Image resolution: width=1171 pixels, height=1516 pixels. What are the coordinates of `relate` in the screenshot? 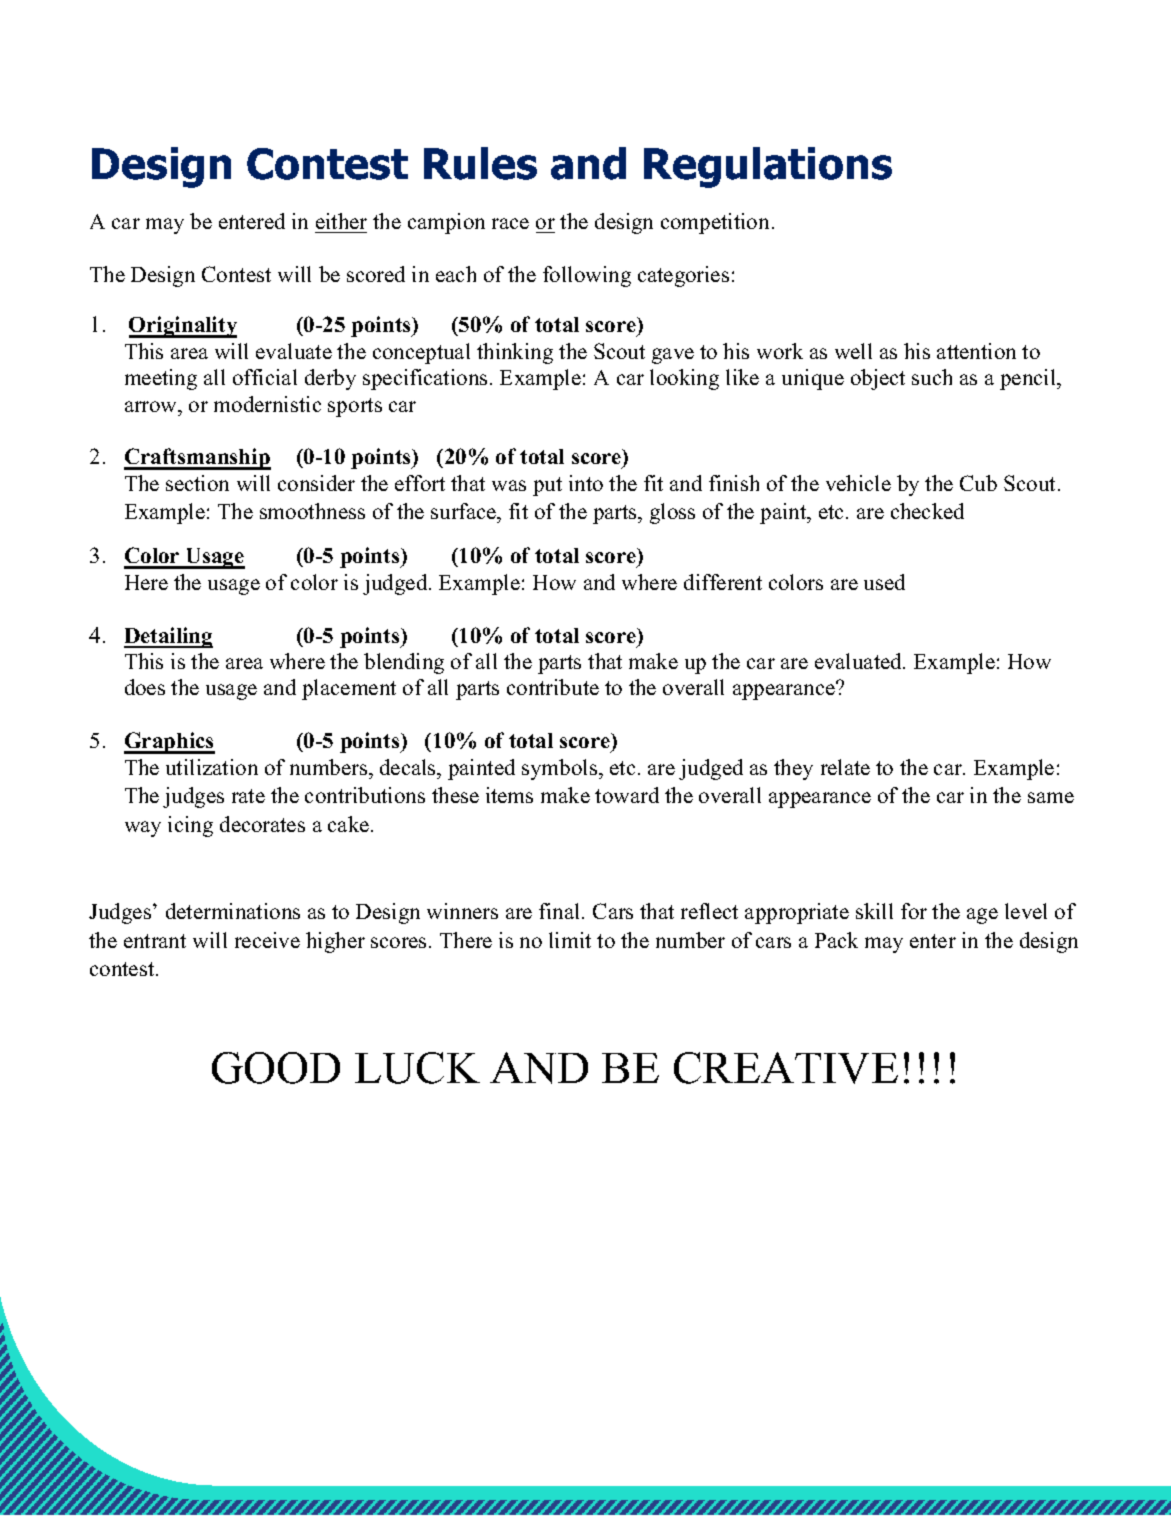 It's located at (845, 767).
